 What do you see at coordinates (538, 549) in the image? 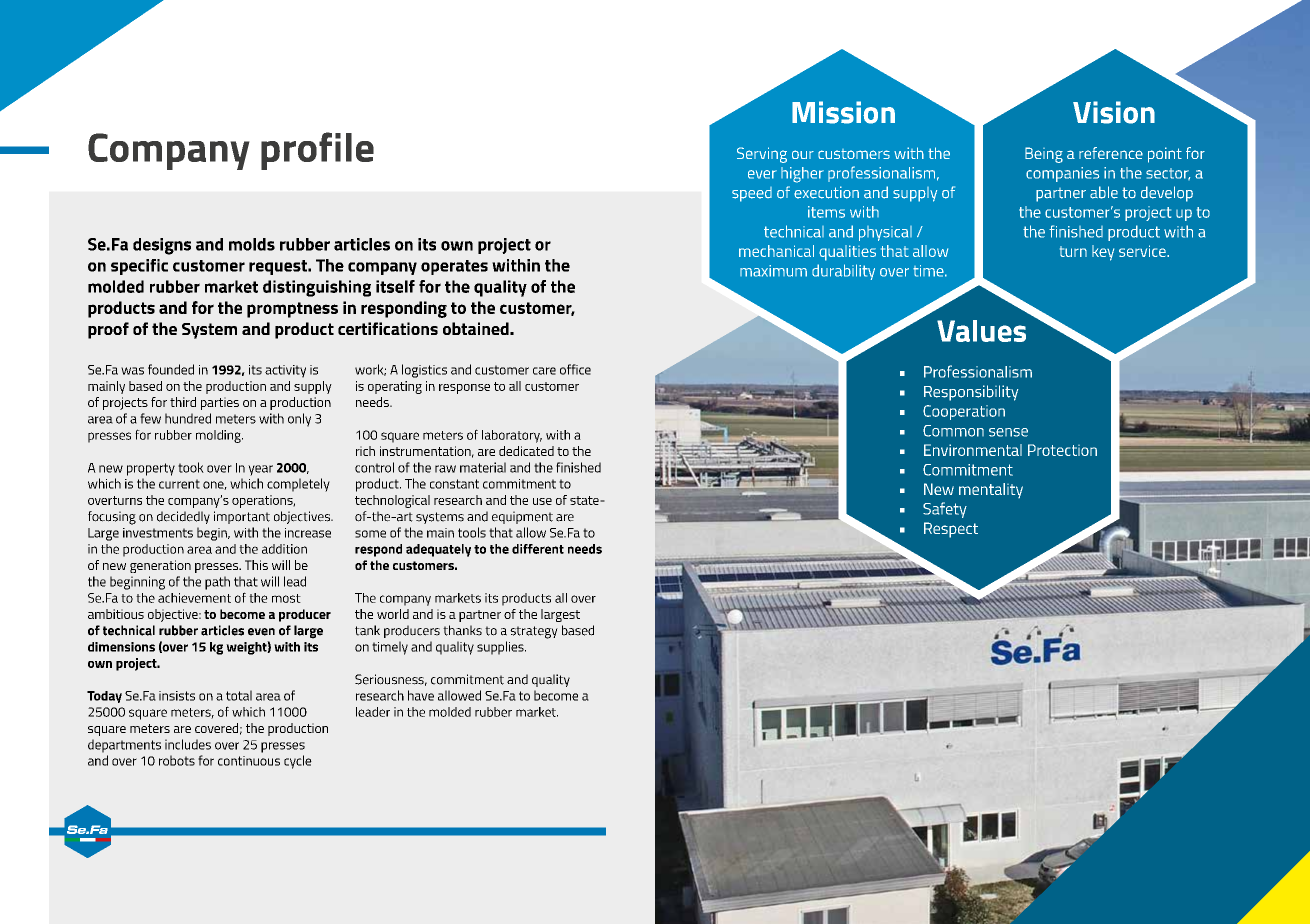
I see `different` at bounding box center [538, 549].
